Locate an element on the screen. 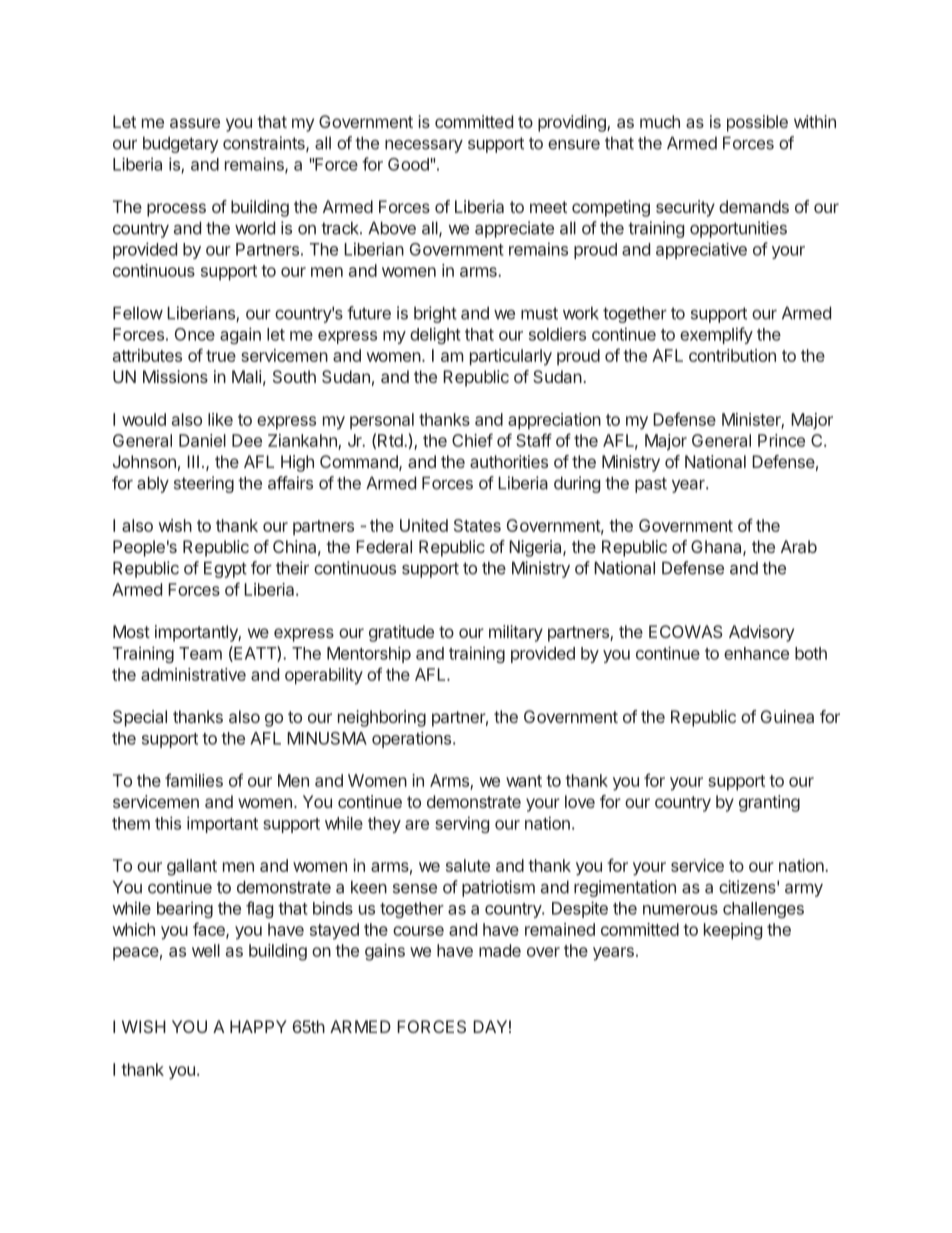  made is located at coordinates (500, 950).
